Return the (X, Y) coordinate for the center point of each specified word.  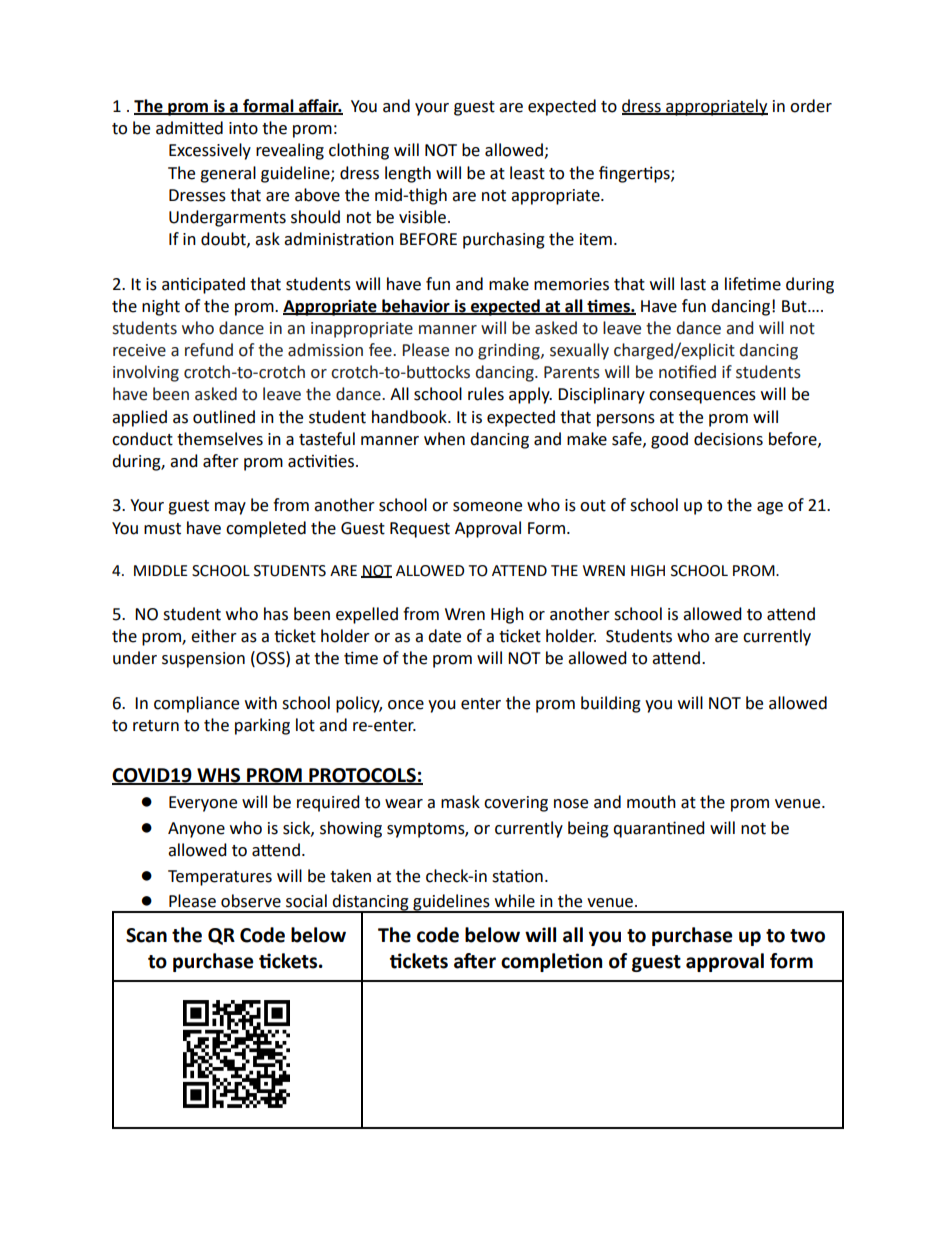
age (770, 508)
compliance (196, 704)
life (736, 284)
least (527, 173)
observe (251, 901)
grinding (510, 351)
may (230, 508)
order (811, 106)
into (243, 128)
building (611, 704)
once (406, 705)
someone (487, 507)
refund (209, 350)
